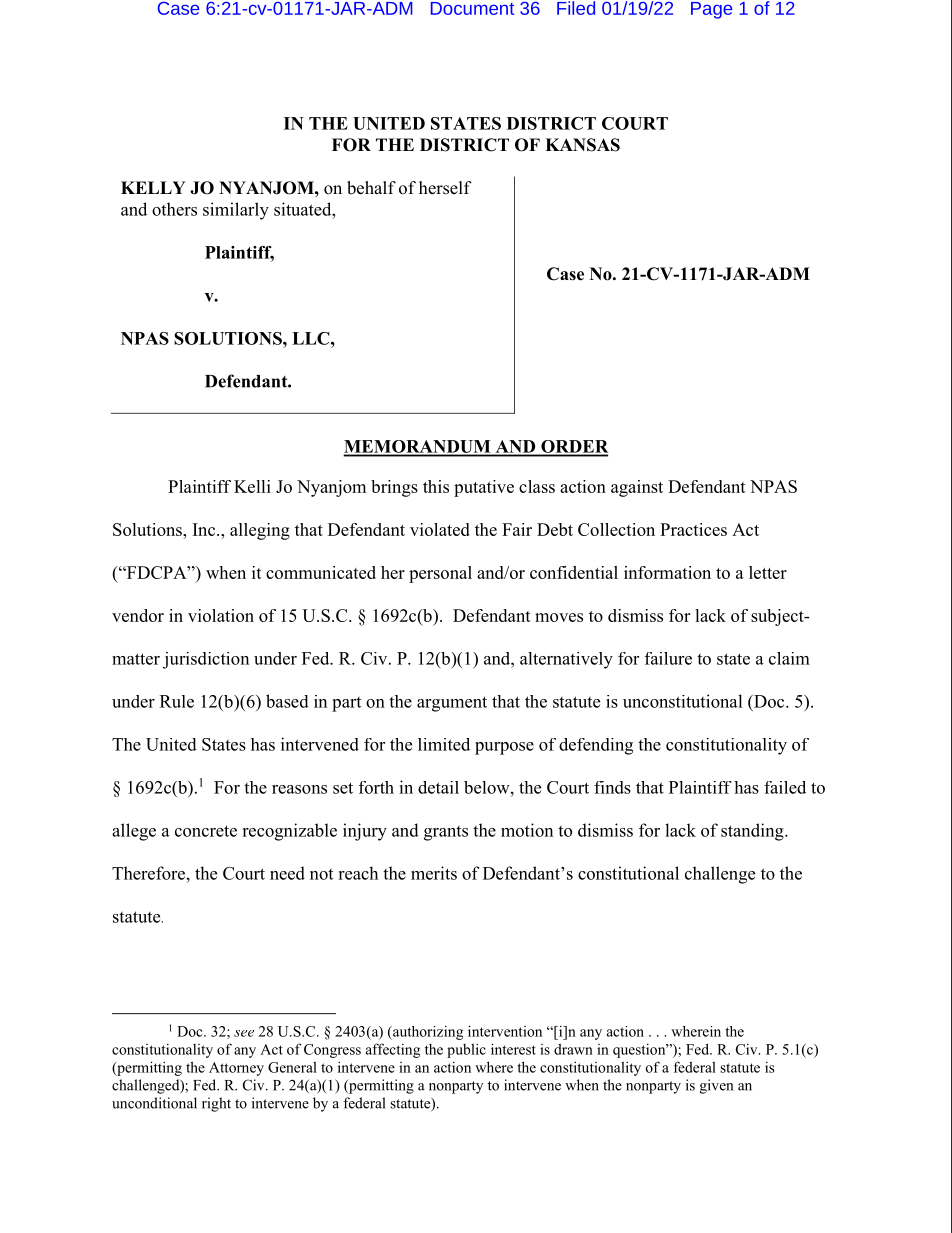 Image resolution: width=952 pixels, height=1233 pixels. What do you see at coordinates (445, 188) in the document?
I see `herself` at bounding box center [445, 188].
